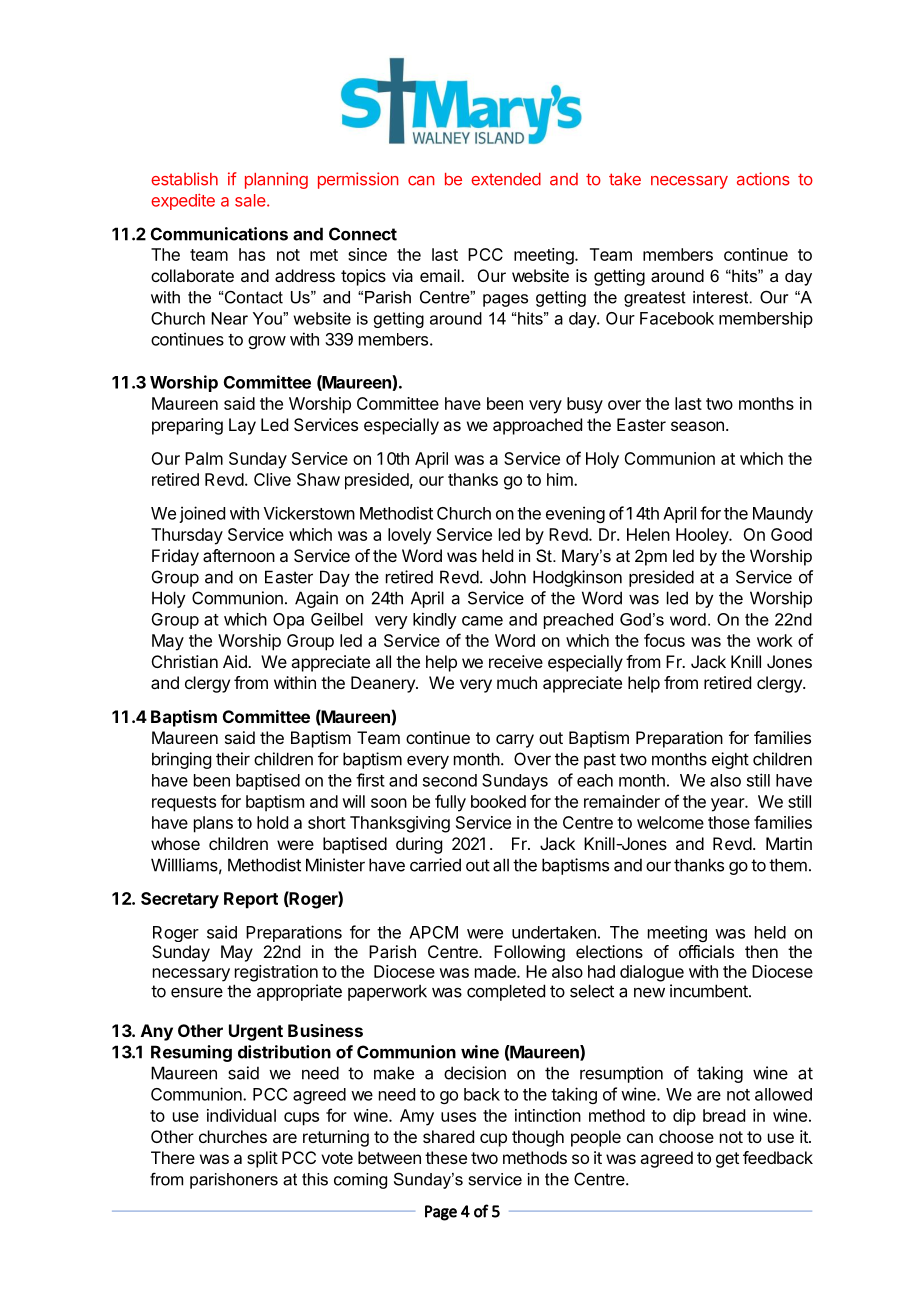 The height and width of the screenshot is (1308, 924). I want to click on fully, so click(450, 803).
